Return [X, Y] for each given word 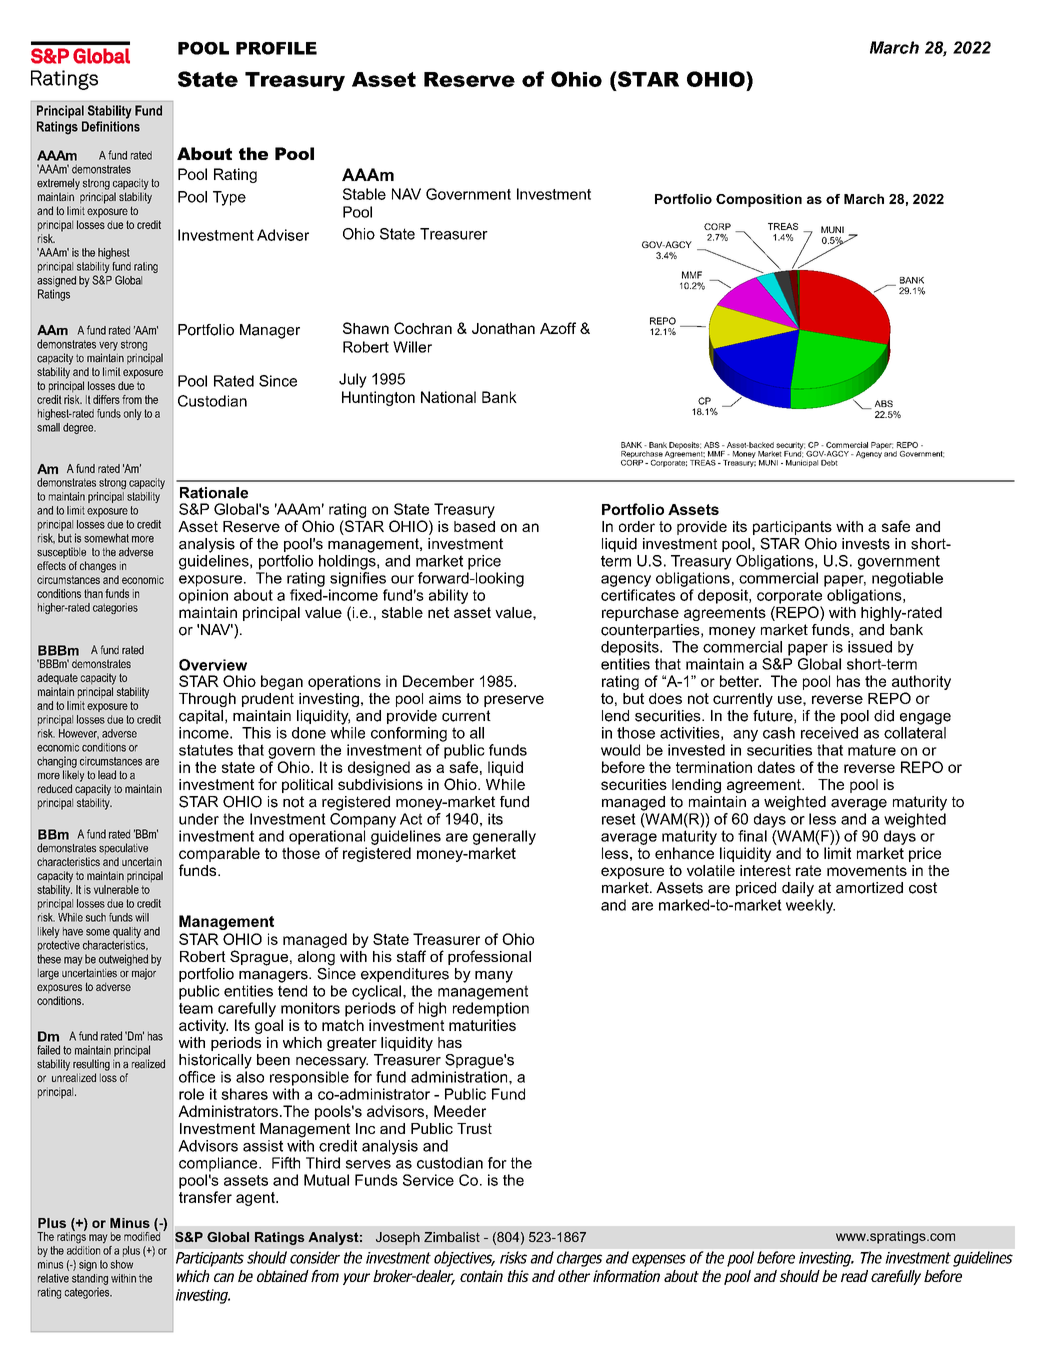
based [474, 526]
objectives [464, 1259]
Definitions [111, 126]
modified [142, 1235]
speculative [123, 849]
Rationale [214, 493]
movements [867, 870]
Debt [829, 463]
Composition [759, 200]
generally [504, 837]
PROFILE [276, 48]
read [854, 1276]
